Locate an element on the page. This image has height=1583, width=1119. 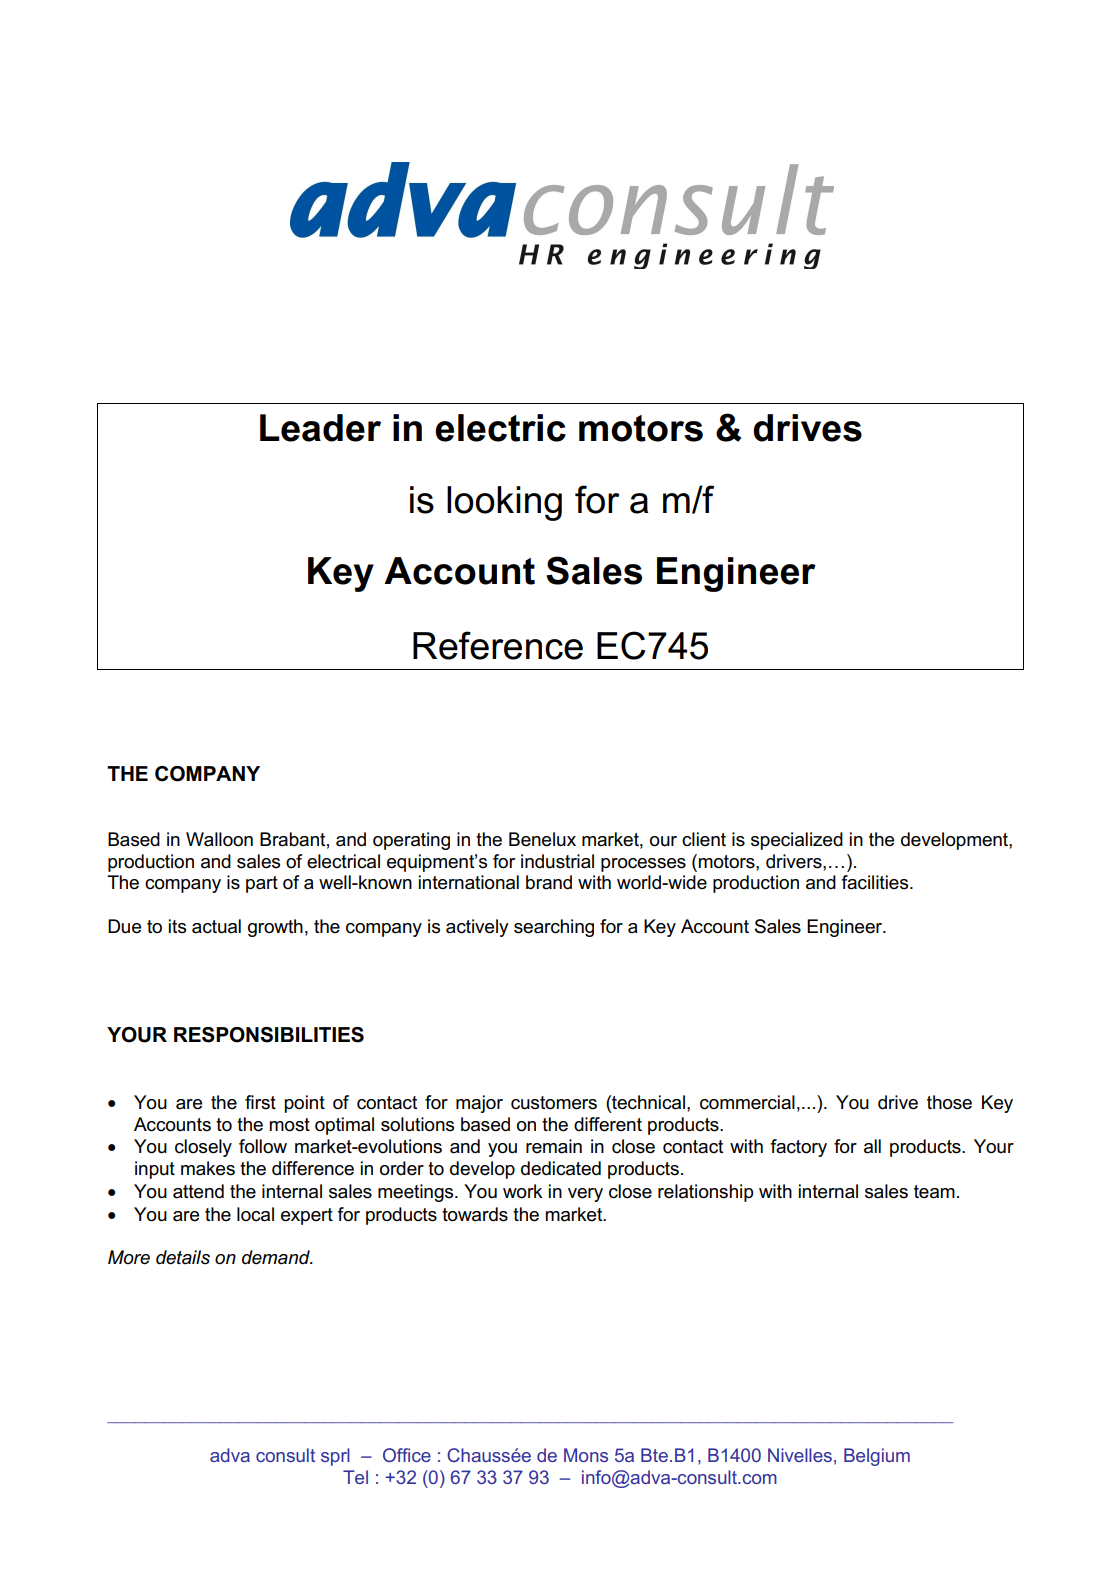
Leader is located at coordinates (320, 428).
